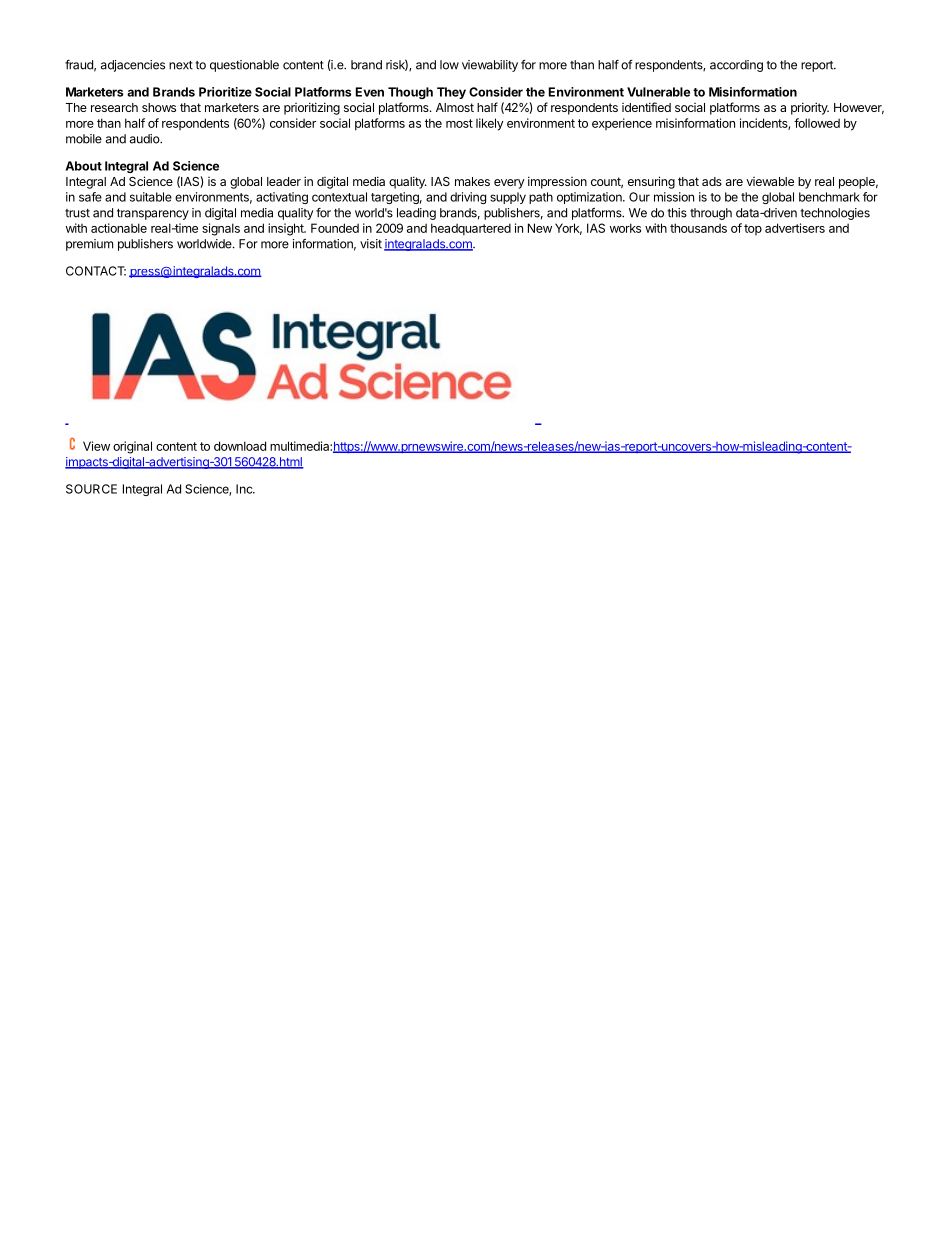 The width and height of the image is (952, 1233). Describe the element at coordinates (132, 447) in the image. I see `original` at that location.
